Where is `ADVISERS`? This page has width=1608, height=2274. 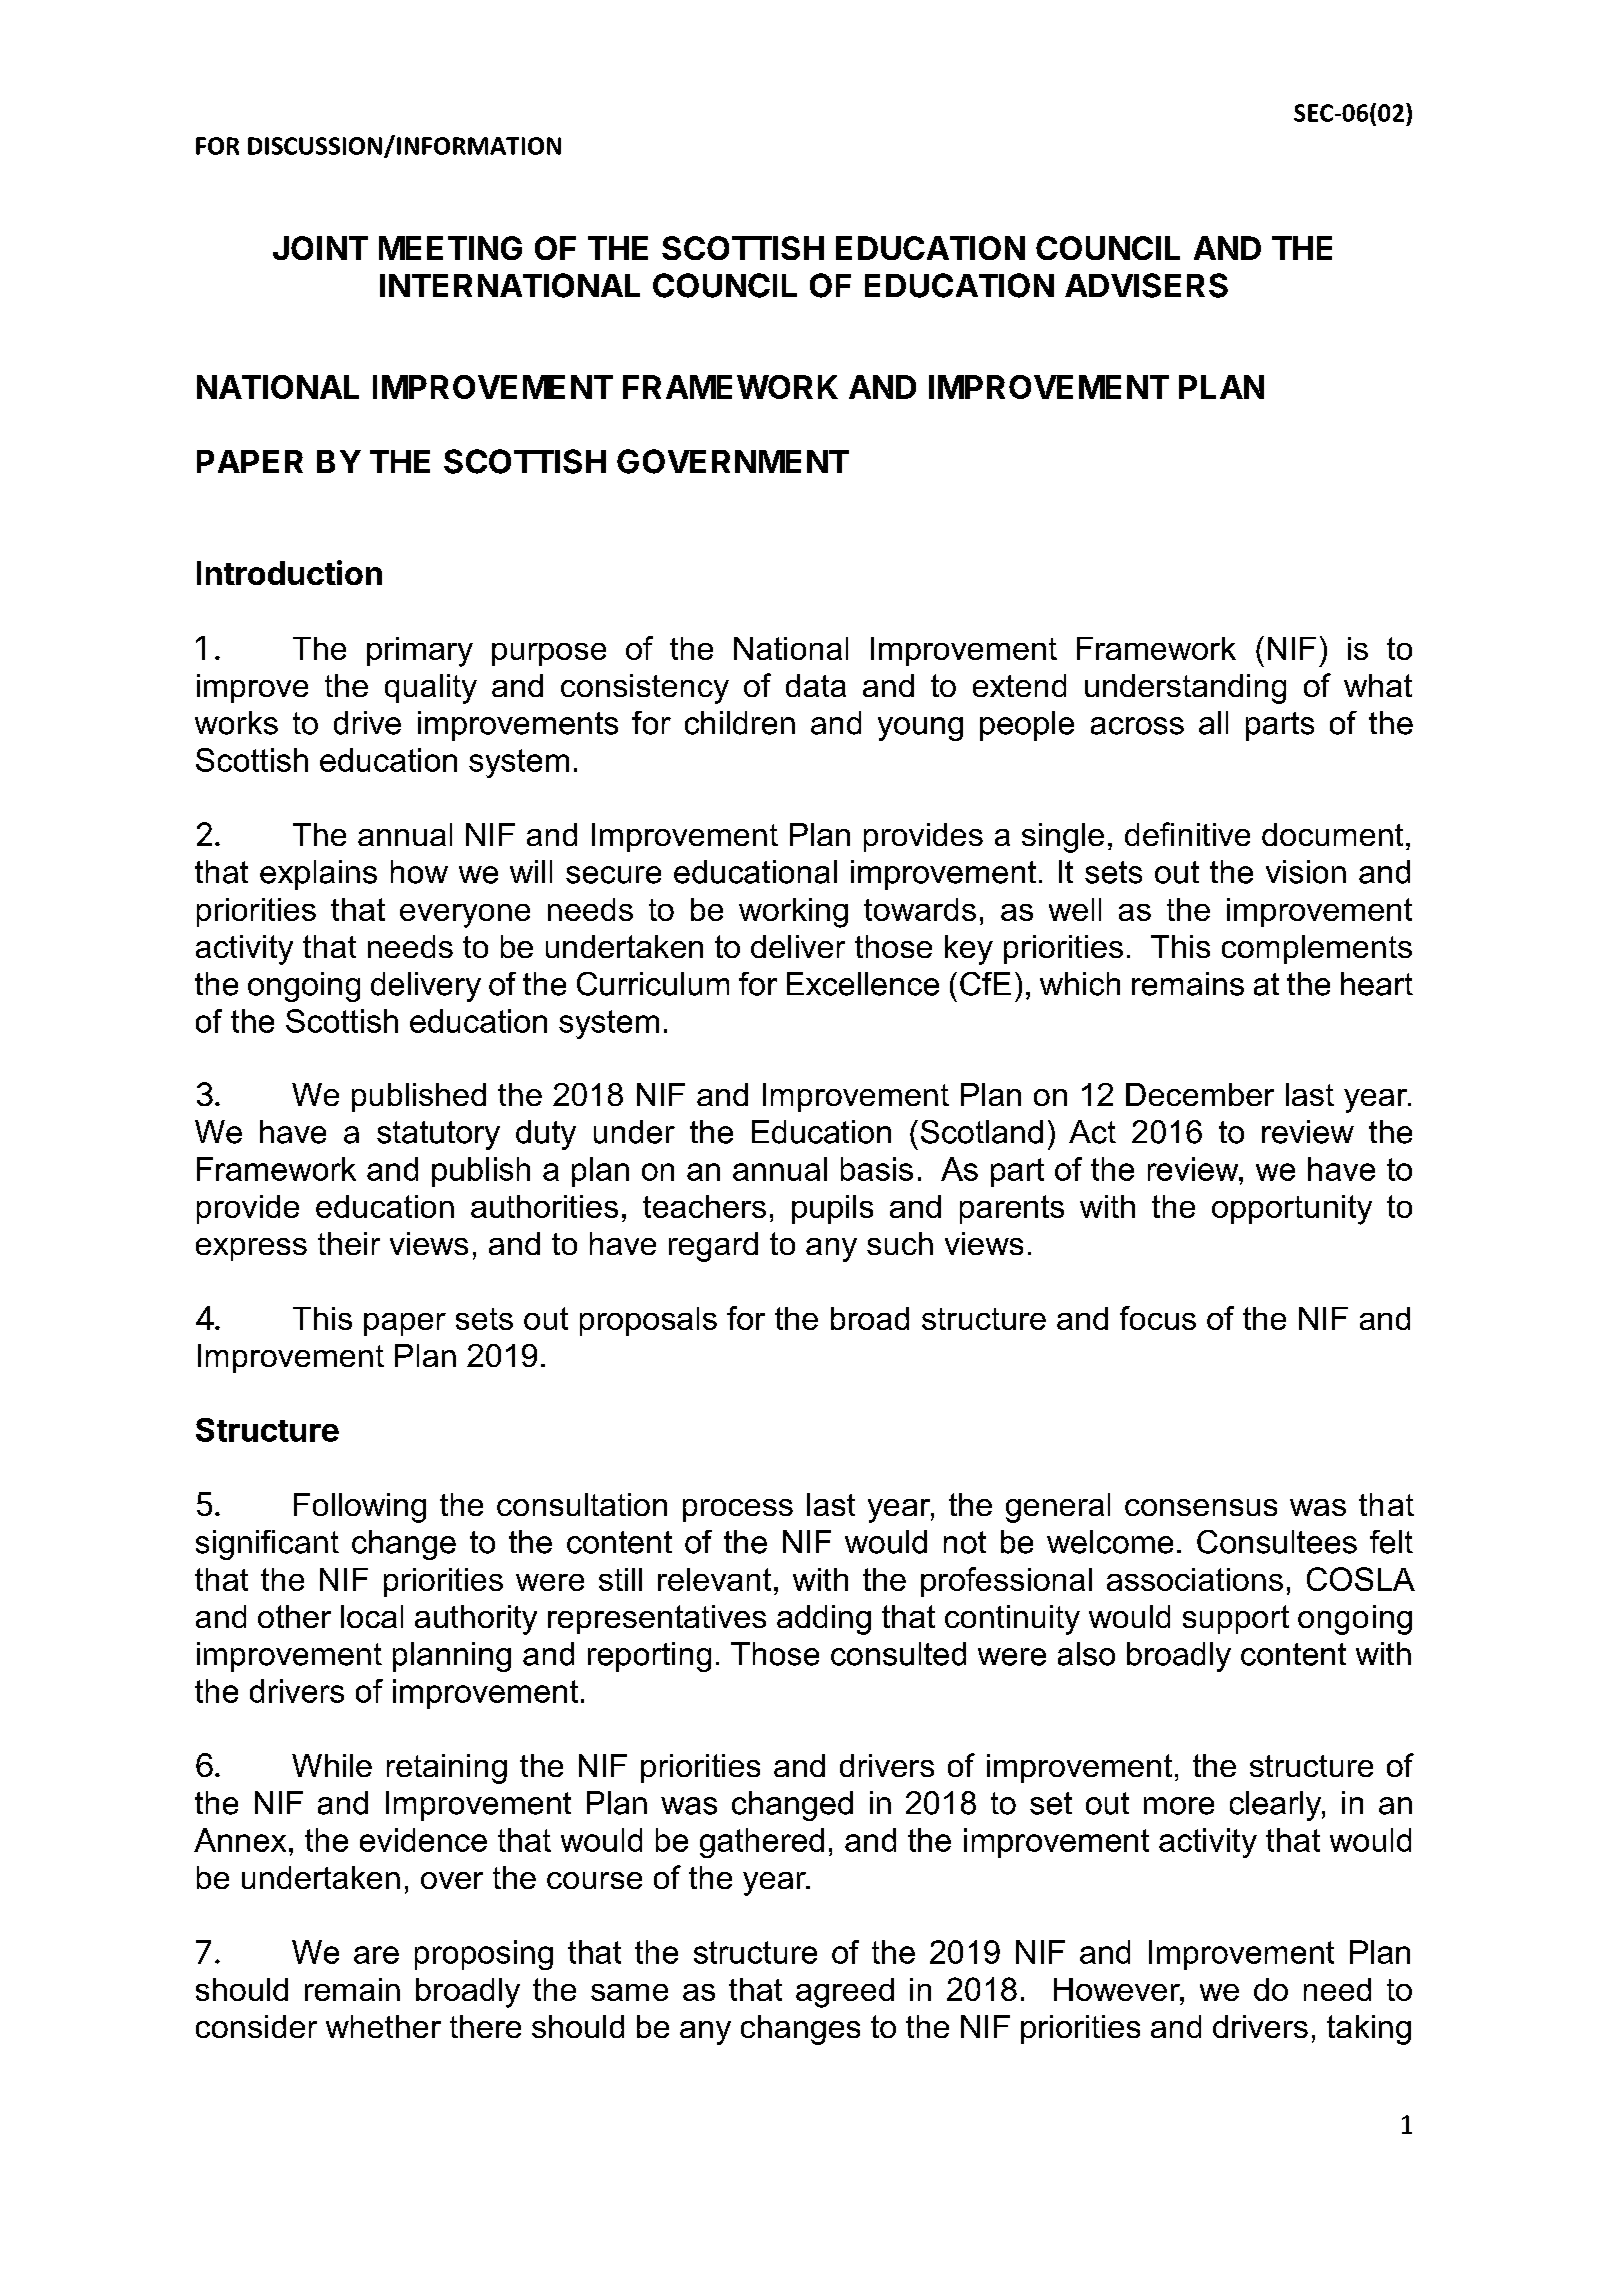 ADVISERS is located at coordinates (1146, 285).
